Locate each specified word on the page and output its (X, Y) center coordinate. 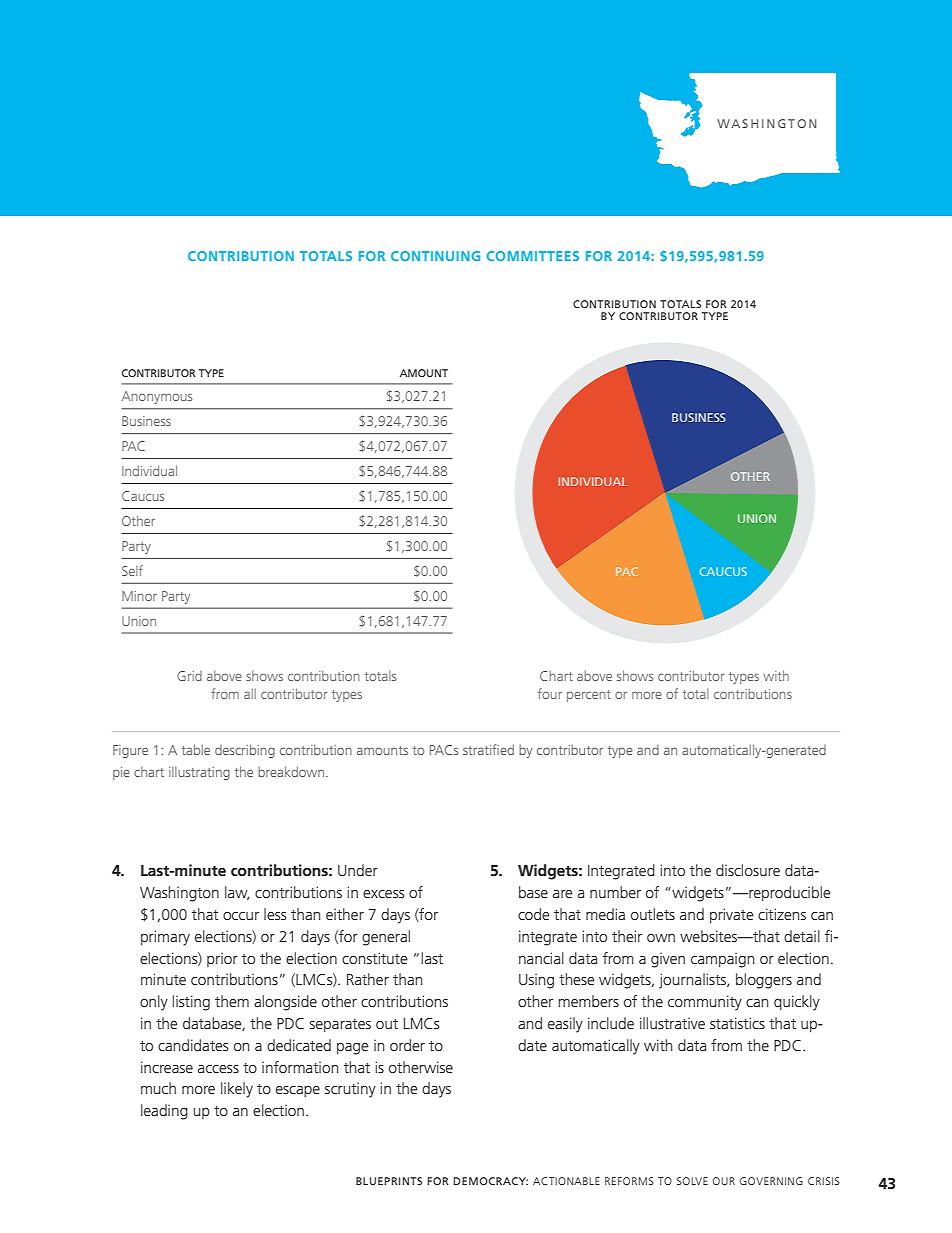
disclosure (748, 870)
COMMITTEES (533, 256)
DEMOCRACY (491, 1181)
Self (132, 570)
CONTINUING (435, 256)
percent (589, 696)
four (550, 693)
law (237, 893)
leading (164, 1112)
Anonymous (156, 397)
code (534, 914)
